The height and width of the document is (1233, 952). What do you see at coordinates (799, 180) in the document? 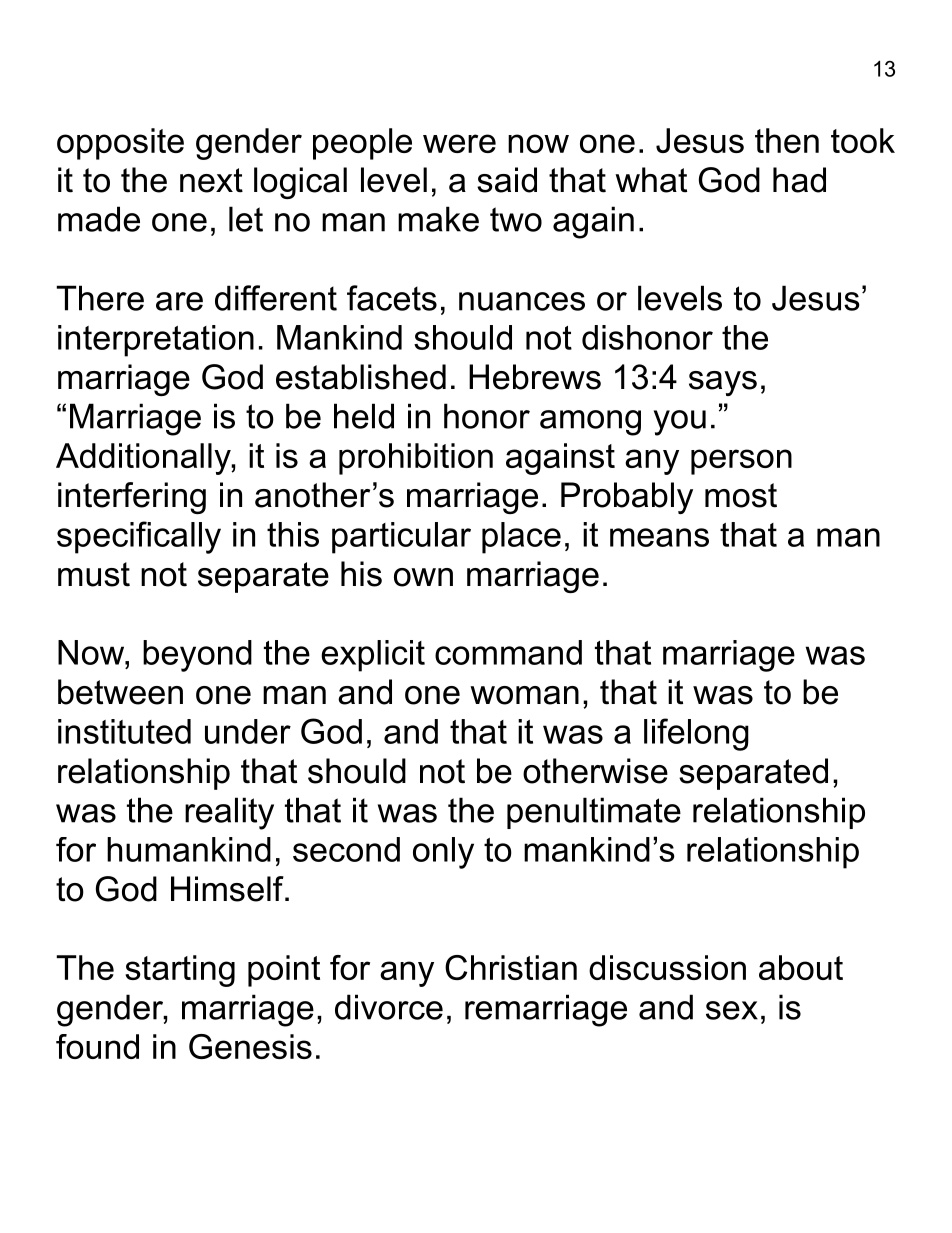
I see `had` at bounding box center [799, 180].
